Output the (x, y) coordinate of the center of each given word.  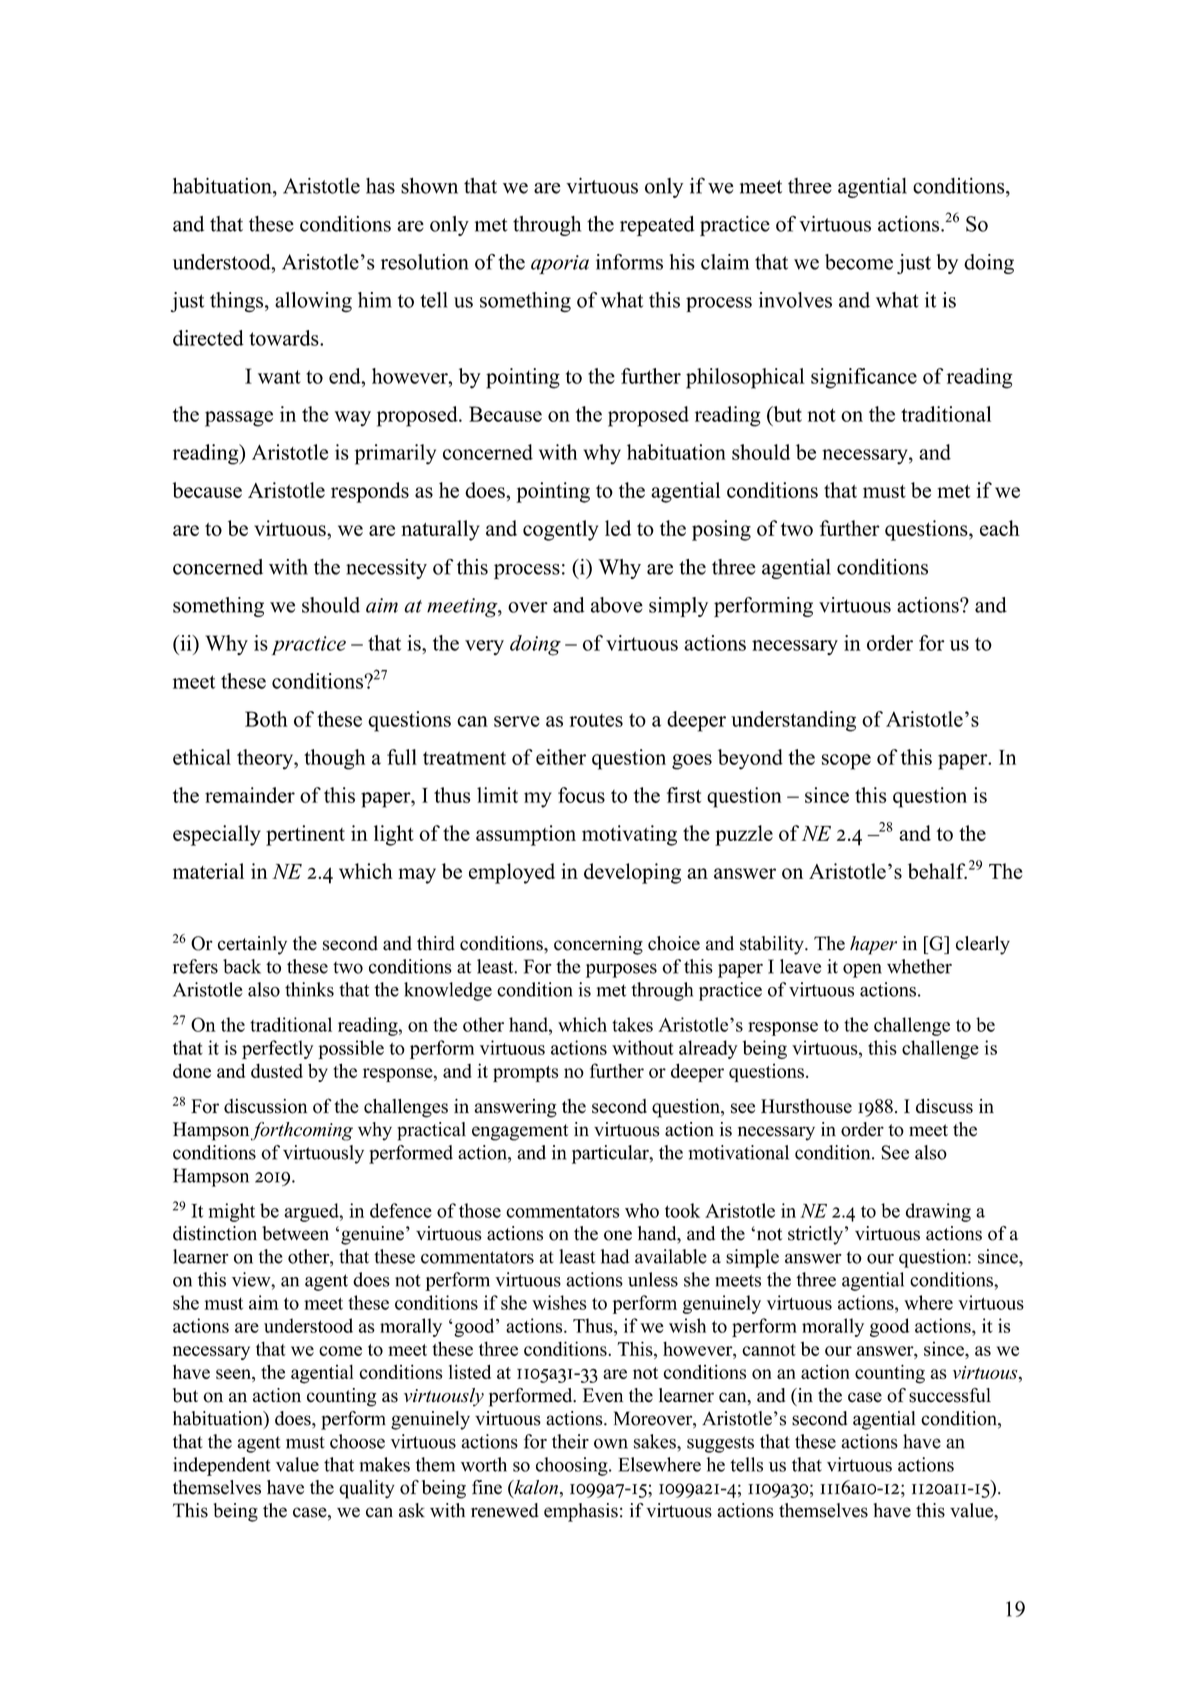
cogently (560, 530)
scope (846, 762)
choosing (573, 1466)
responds (370, 492)
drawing (938, 1212)
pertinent (305, 835)
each (1000, 528)
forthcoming (302, 1131)
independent (222, 1466)
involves (795, 300)
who (642, 1210)
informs (629, 262)
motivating (629, 835)
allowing (313, 302)
